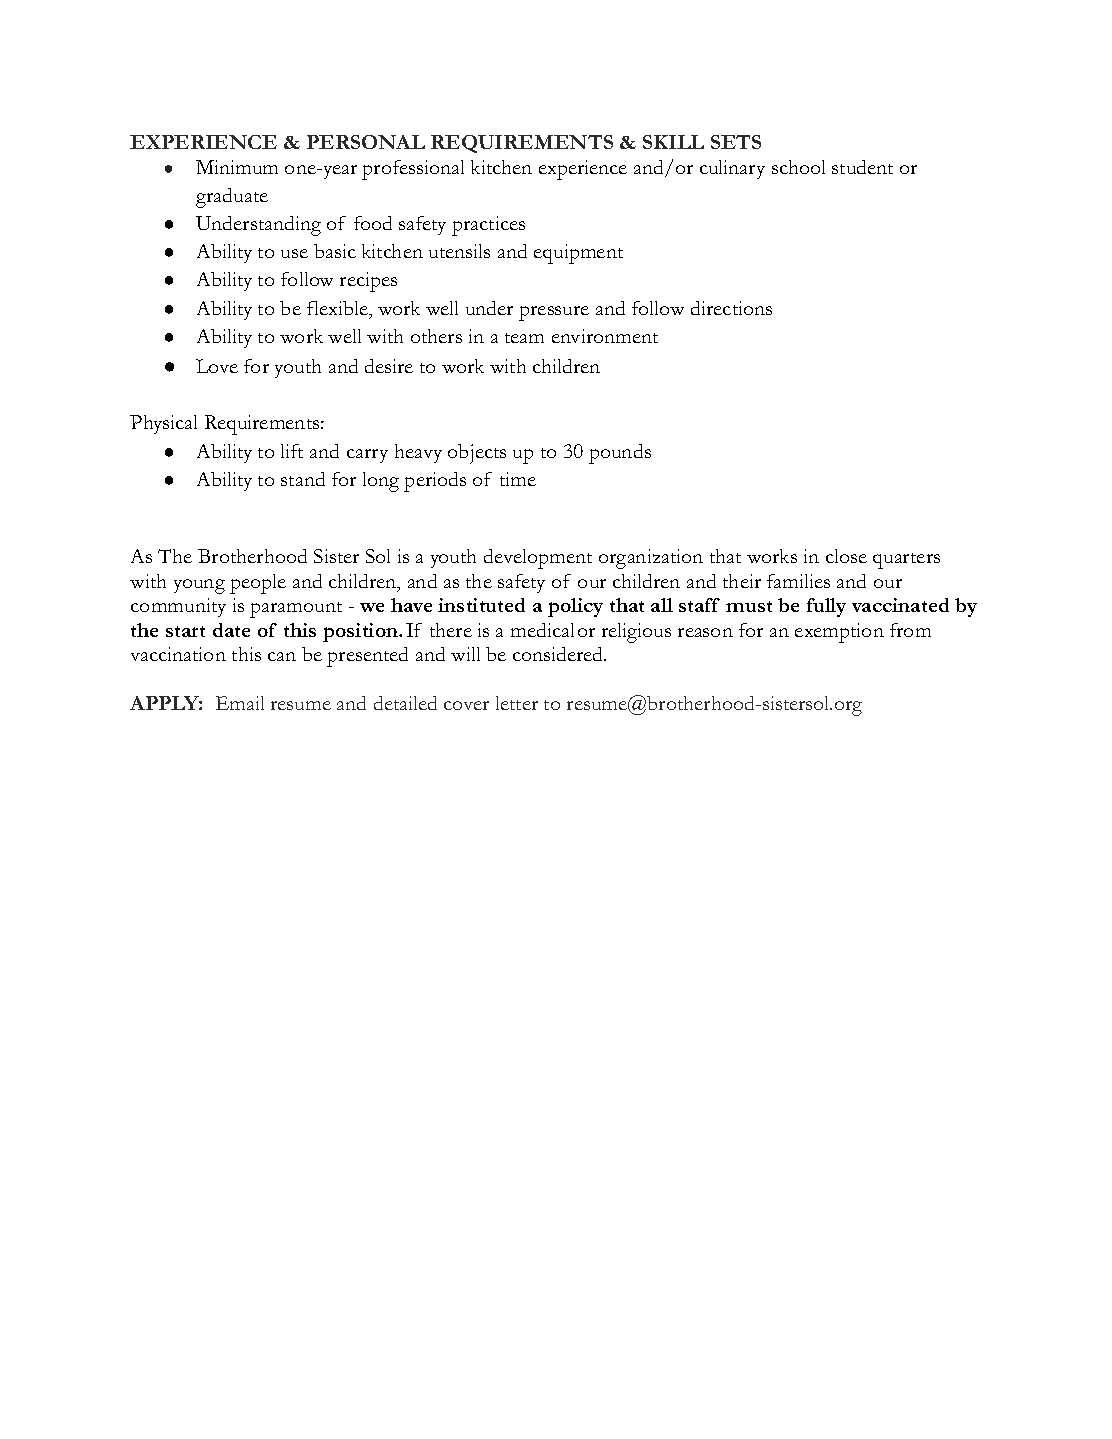 Image resolution: width=1112 pixels, height=1439 pixels. Describe the element at coordinates (538, 559) in the page. I see `development` at that location.
